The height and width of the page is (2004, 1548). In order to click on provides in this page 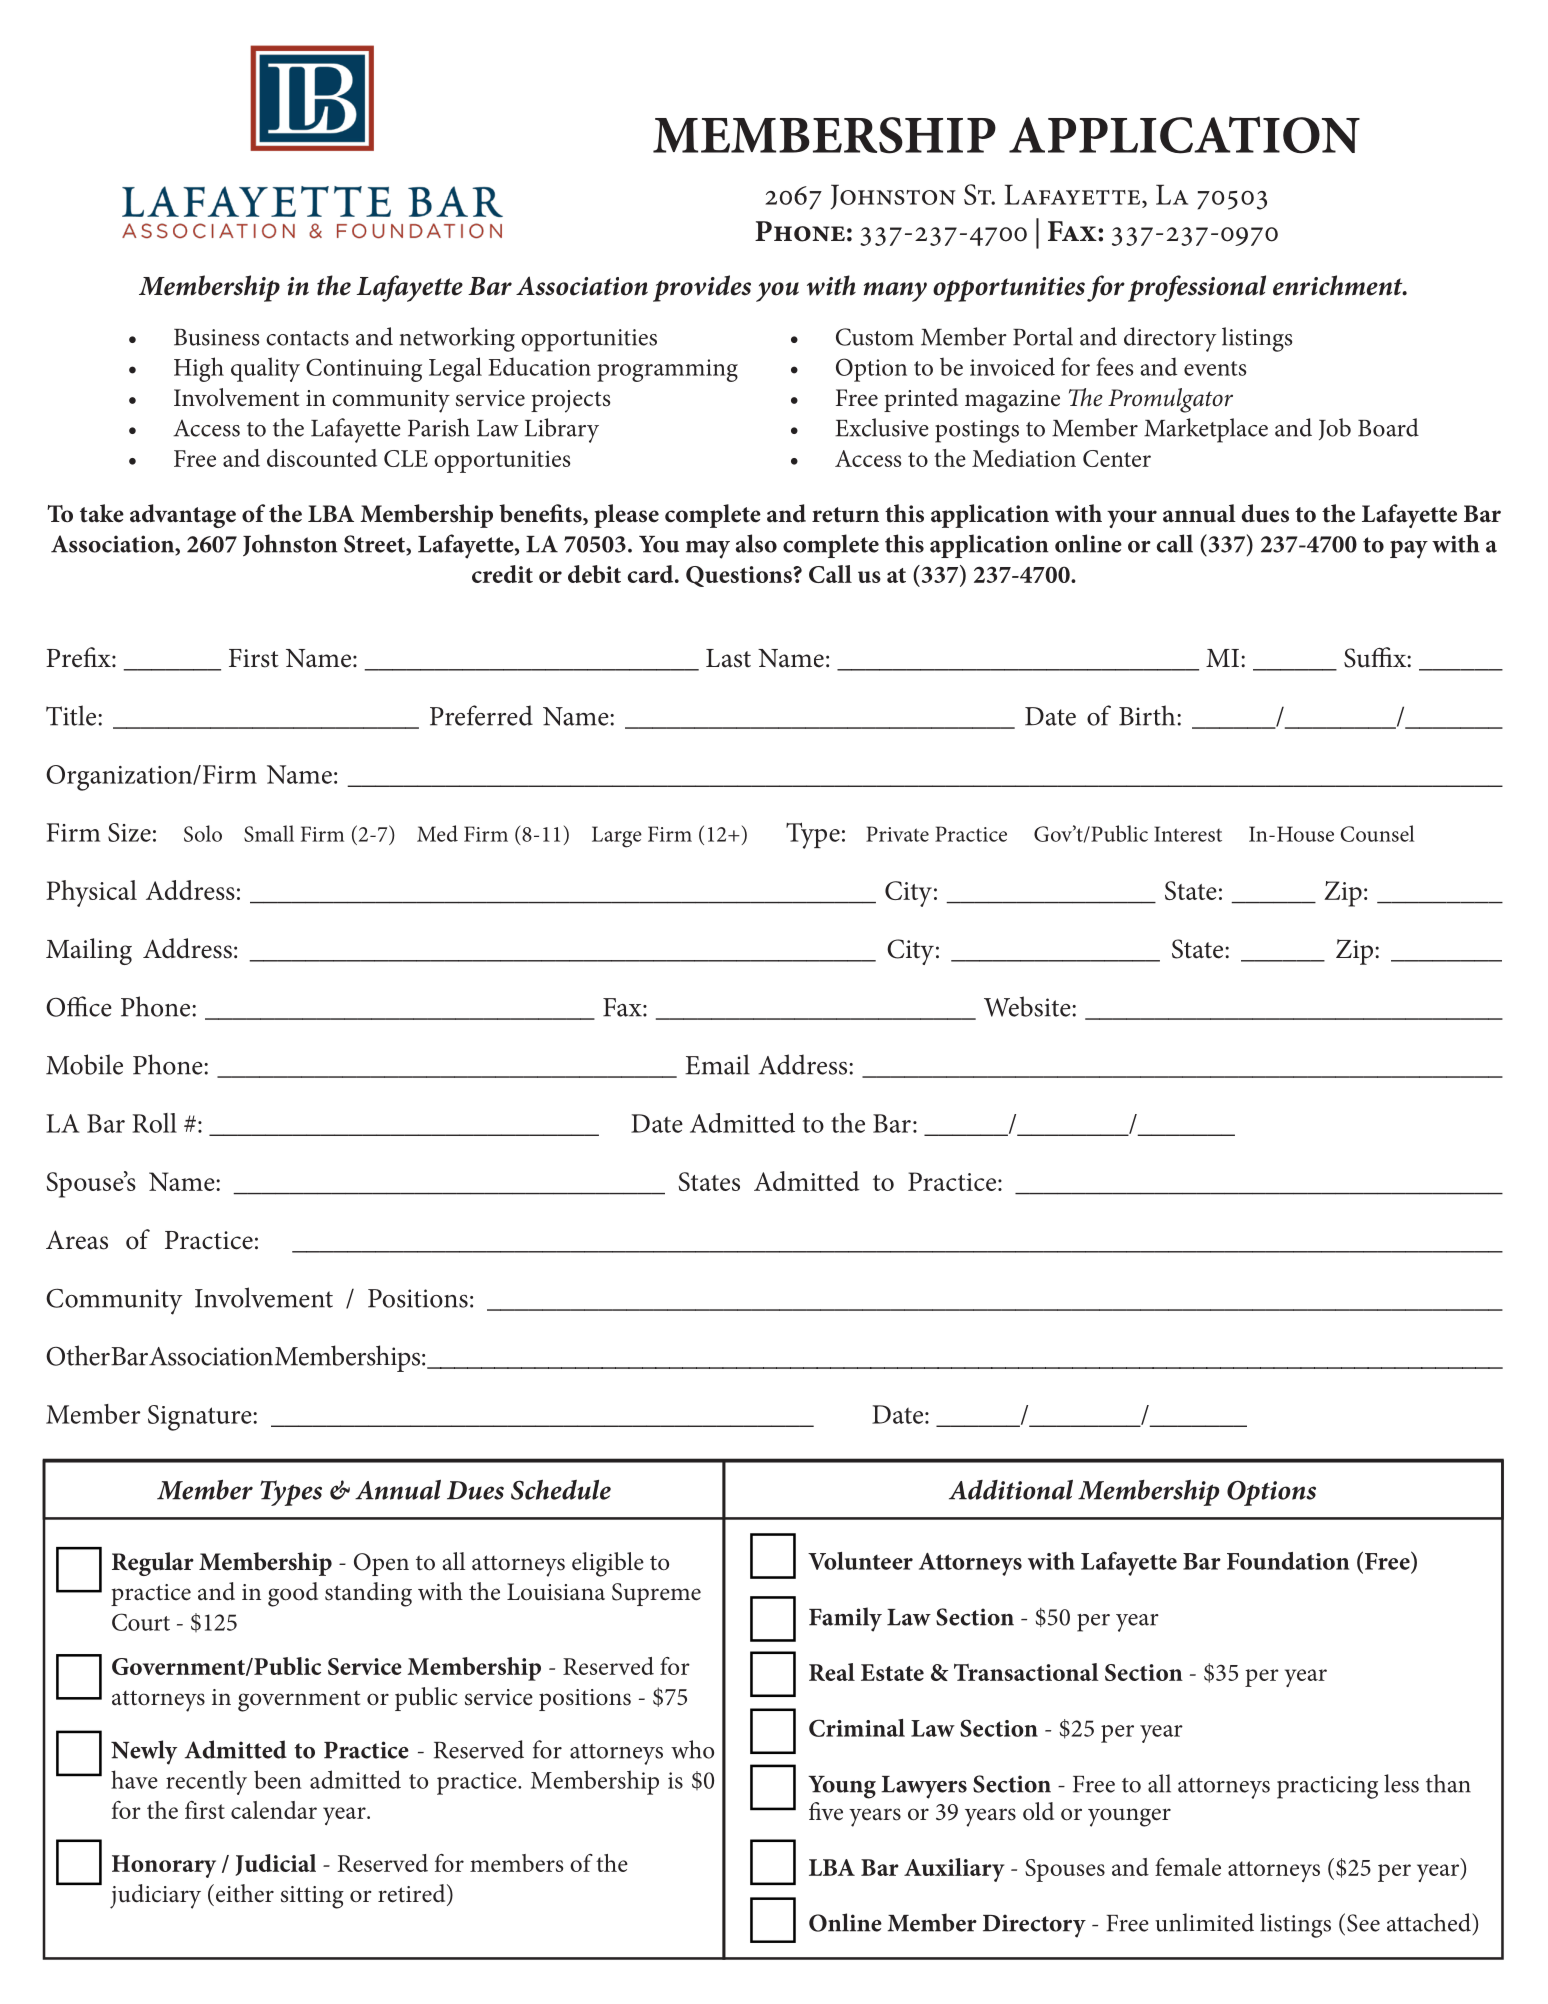, I will do `click(702, 288)`.
